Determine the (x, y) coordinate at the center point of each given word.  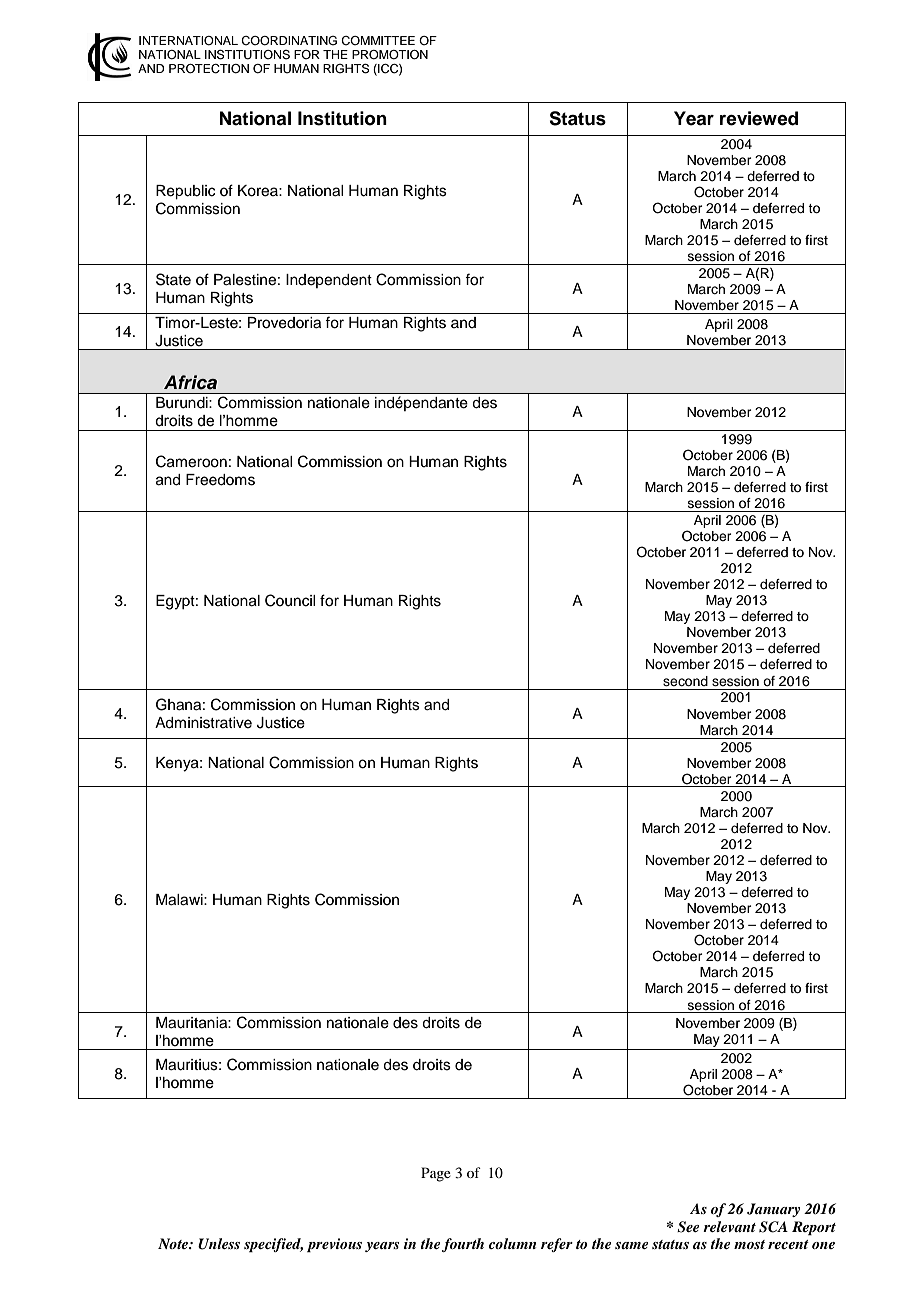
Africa (190, 382)
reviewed (759, 118)
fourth (463, 1245)
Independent (329, 281)
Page (436, 1174)
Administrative (203, 723)
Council (290, 600)
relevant (729, 1226)
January (773, 1210)
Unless (219, 1244)
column (512, 1243)
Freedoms (220, 480)
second (685, 681)
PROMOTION (390, 55)
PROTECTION (209, 69)
